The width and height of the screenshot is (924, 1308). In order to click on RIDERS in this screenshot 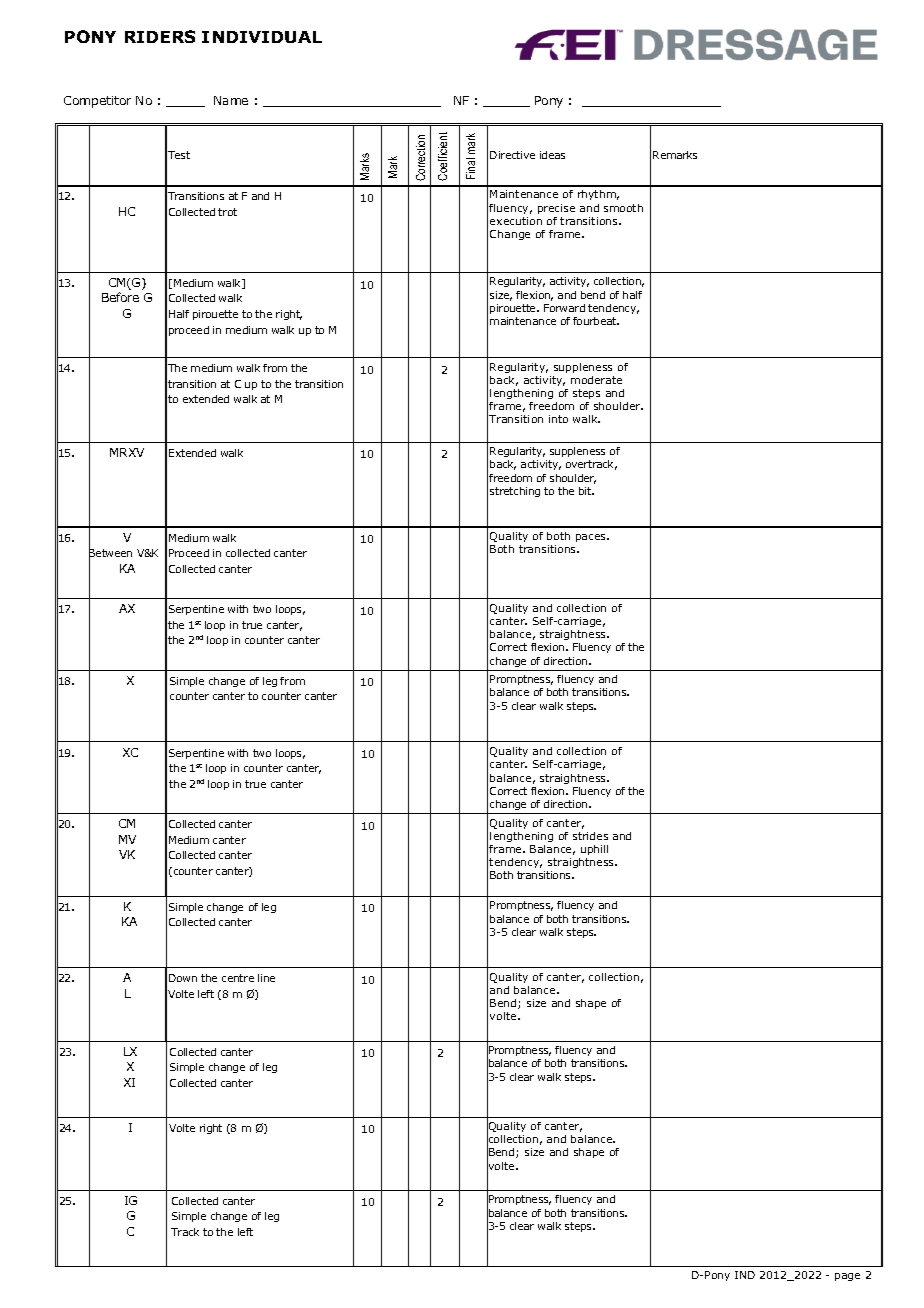, I will do `click(160, 36)`.
